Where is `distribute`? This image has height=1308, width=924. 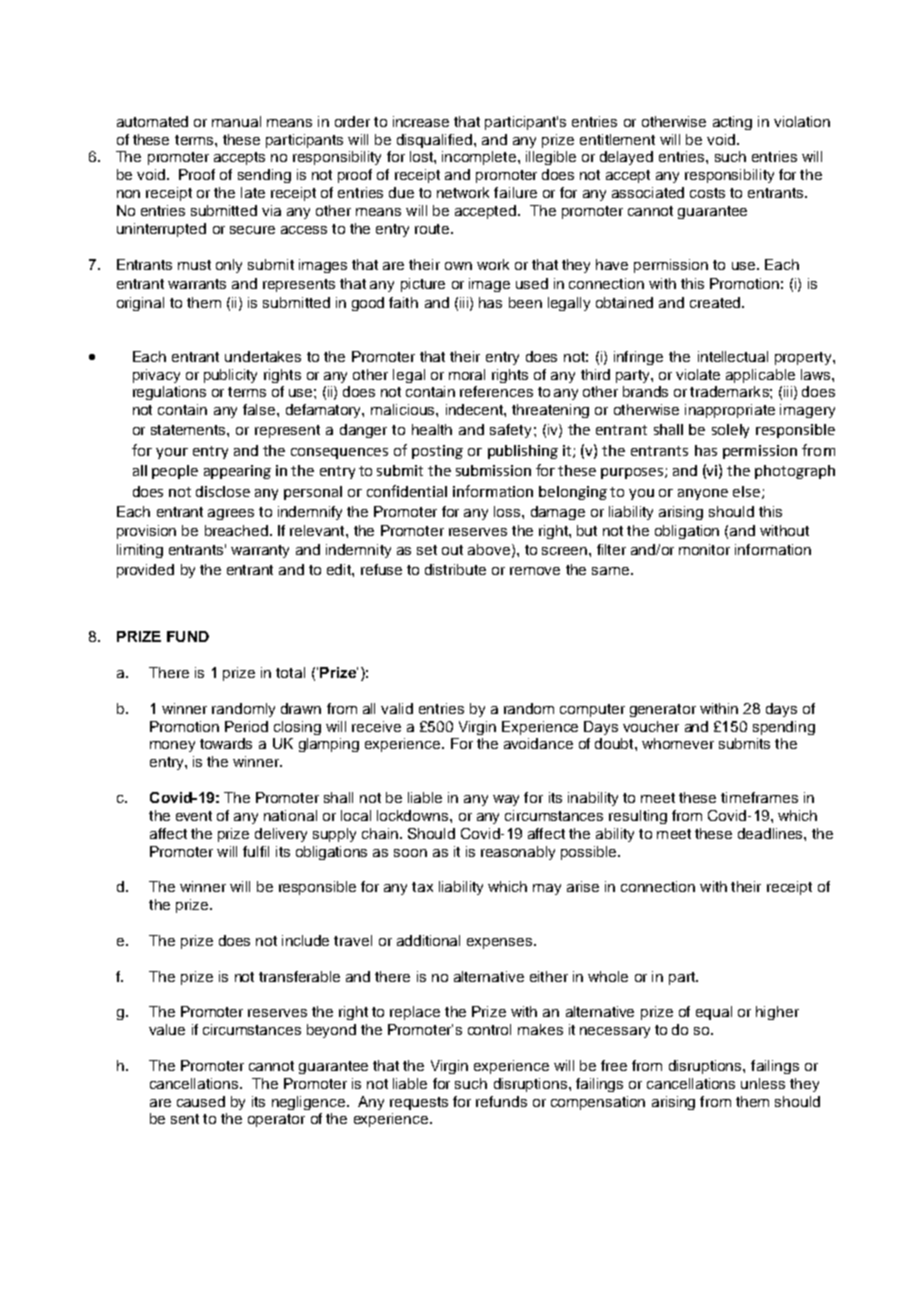 distribute is located at coordinates (455, 569).
